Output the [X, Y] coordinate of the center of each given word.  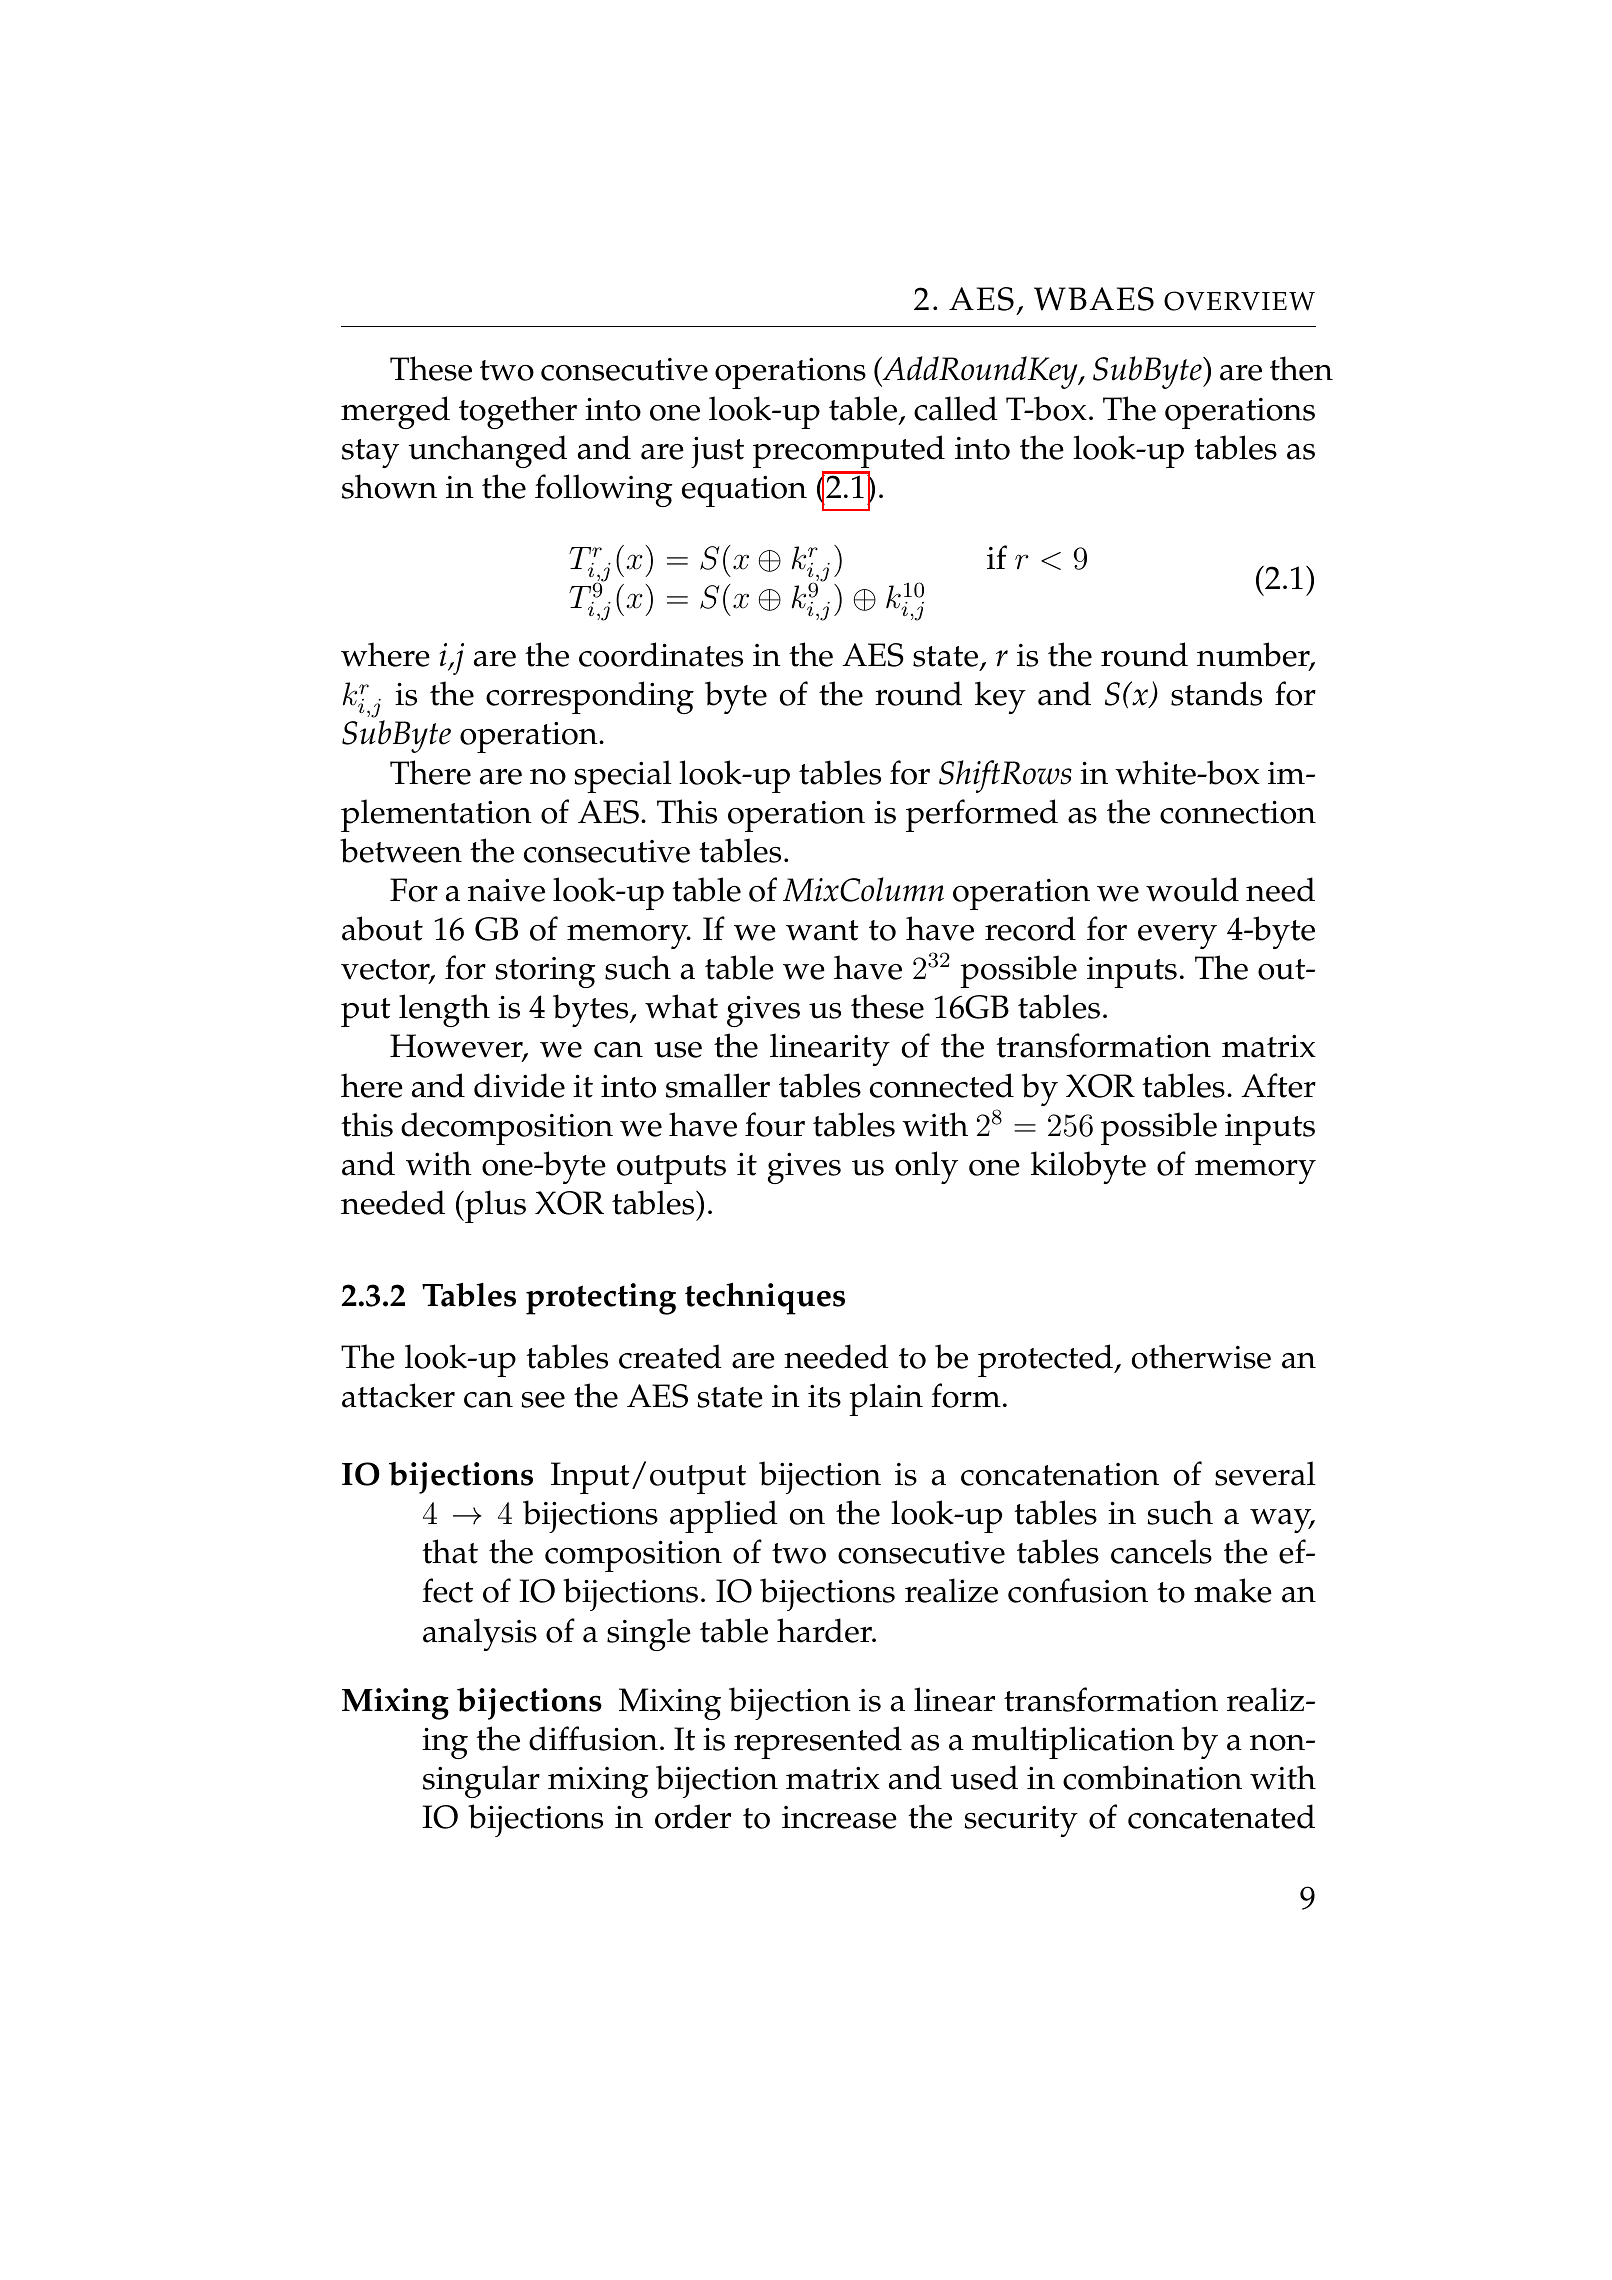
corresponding [590, 697]
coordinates [661, 654]
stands [1216, 693]
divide [519, 1085]
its [824, 1396]
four [775, 1124]
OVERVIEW [1239, 301]
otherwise [1201, 1356]
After [1278, 1085]
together [518, 412]
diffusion [593, 1738]
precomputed [849, 451]
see [543, 1400]
